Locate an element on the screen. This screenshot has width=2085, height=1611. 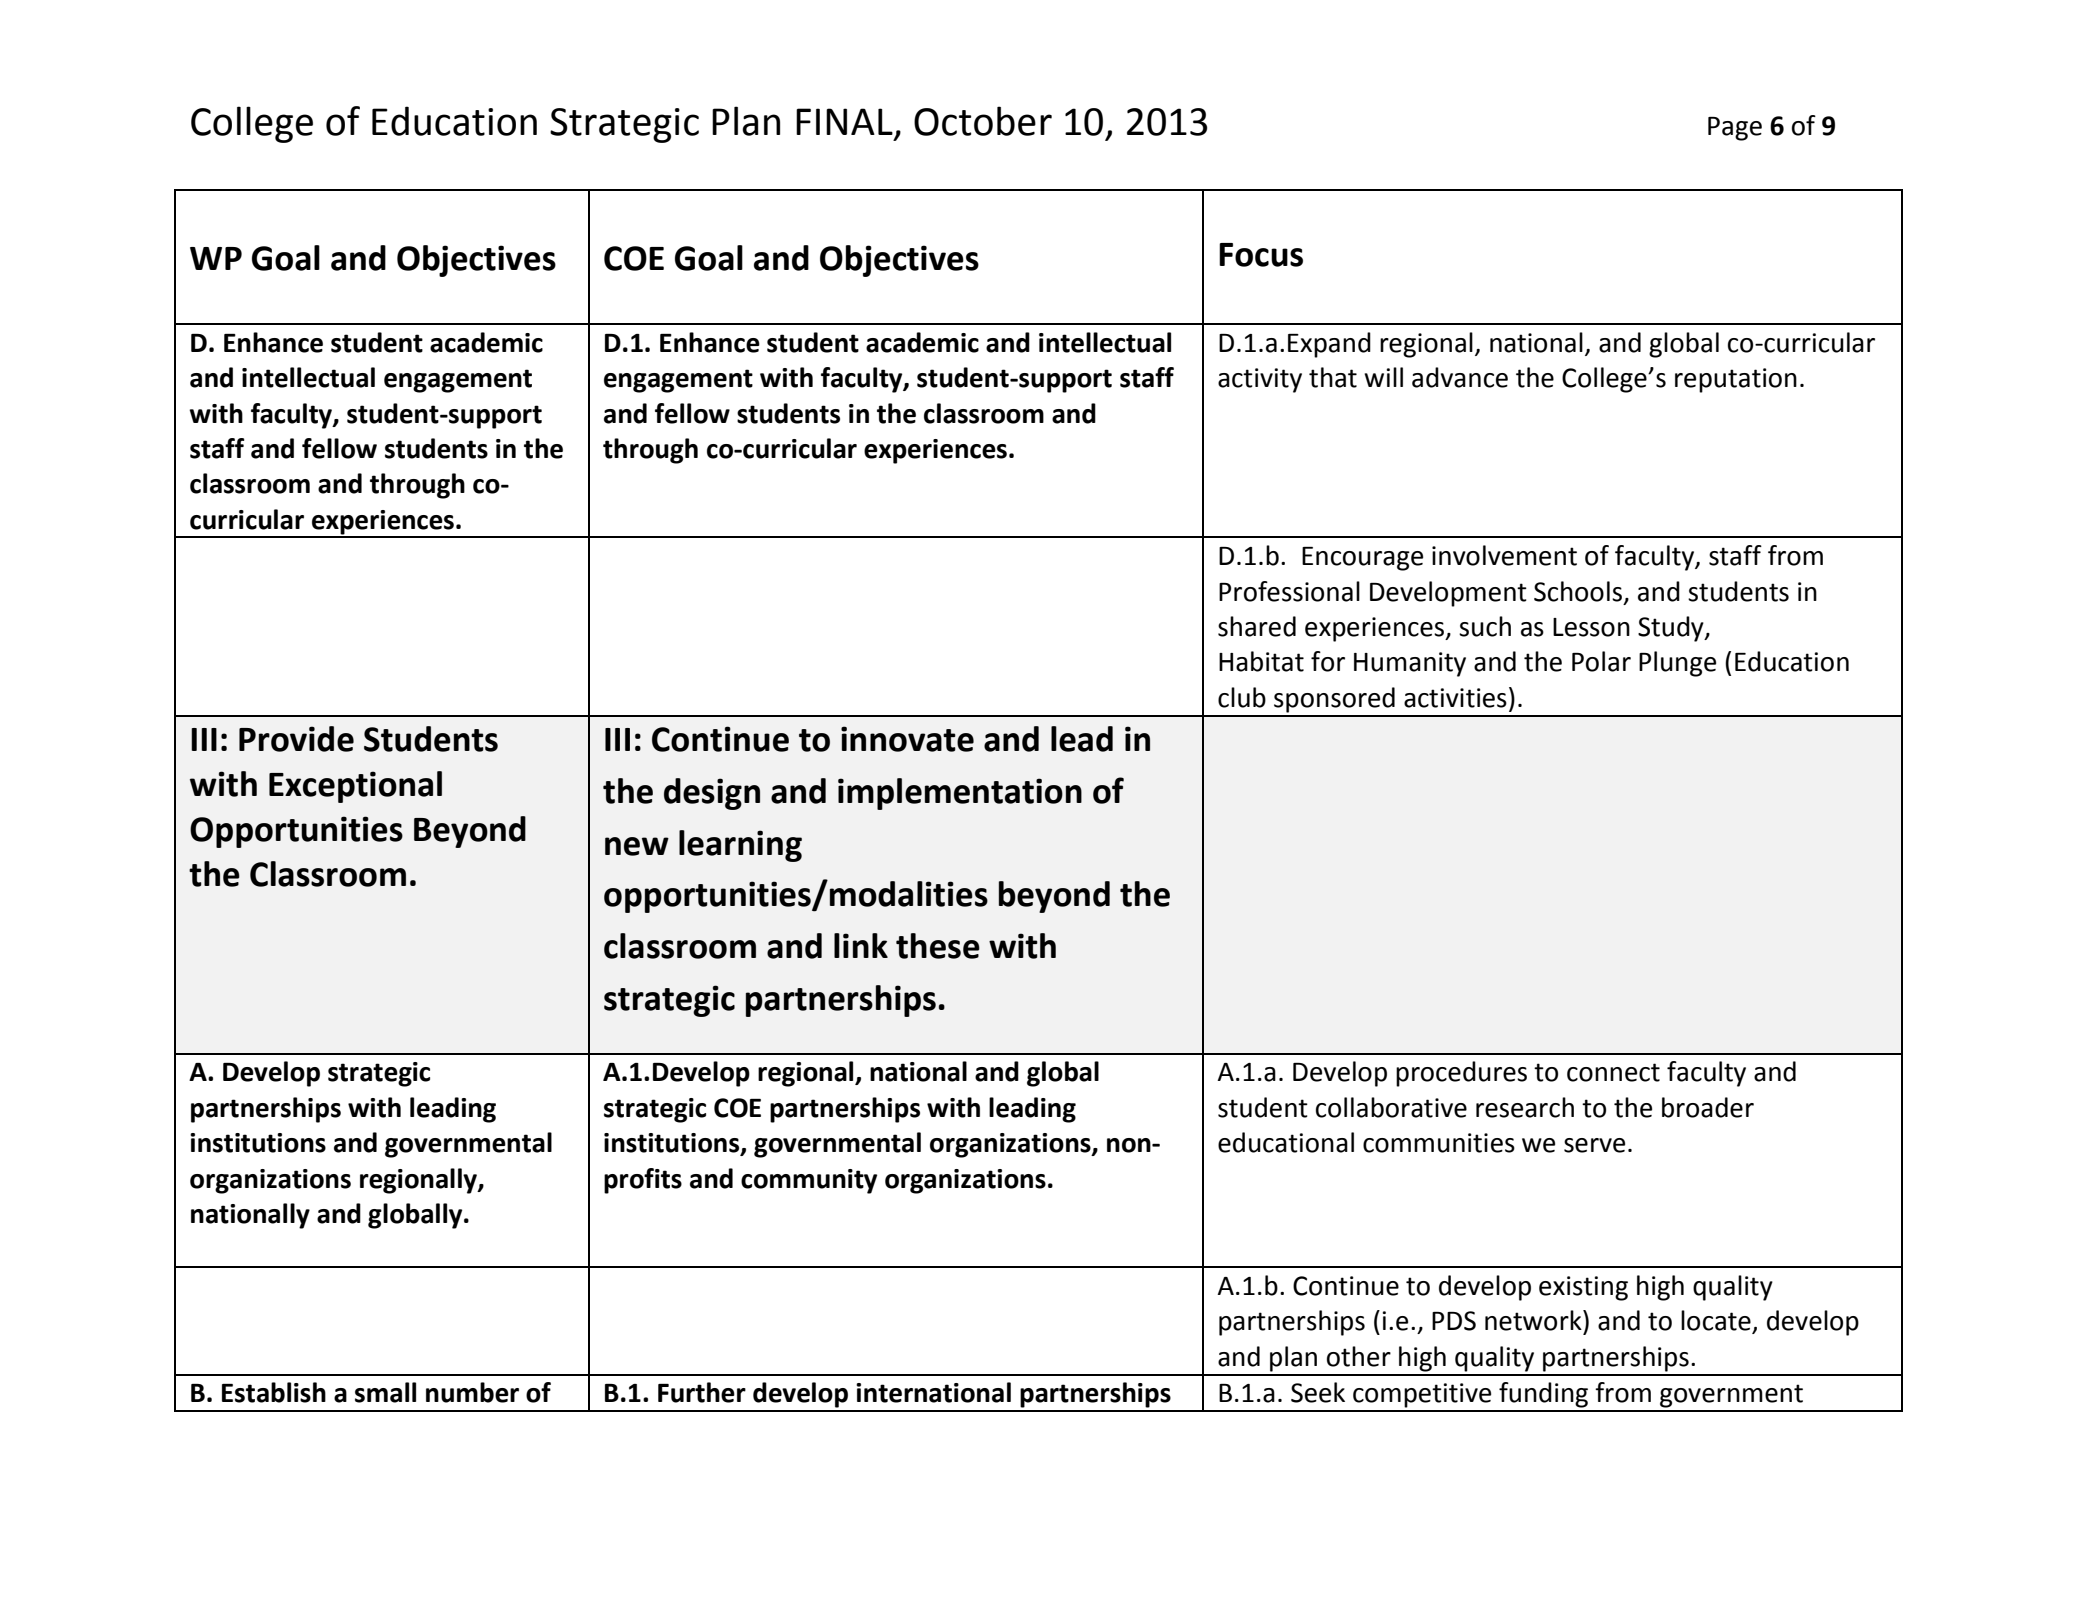
Further is located at coordinates (702, 1392).
